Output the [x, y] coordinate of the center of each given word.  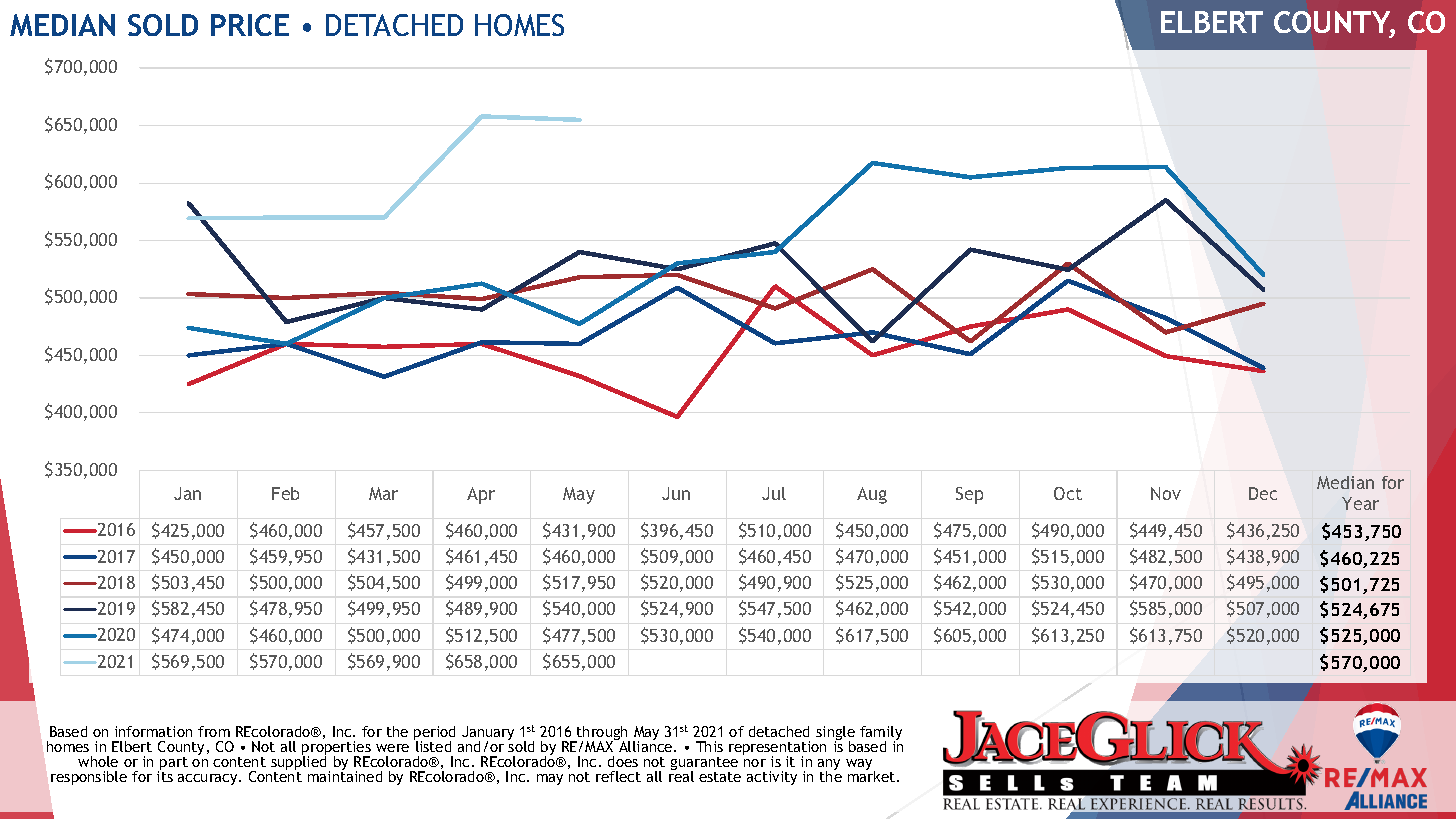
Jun [676, 493]
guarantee [704, 765]
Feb [285, 493]
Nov [1166, 493]
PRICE [250, 25]
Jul [774, 493]
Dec [1263, 493]
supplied [298, 763]
